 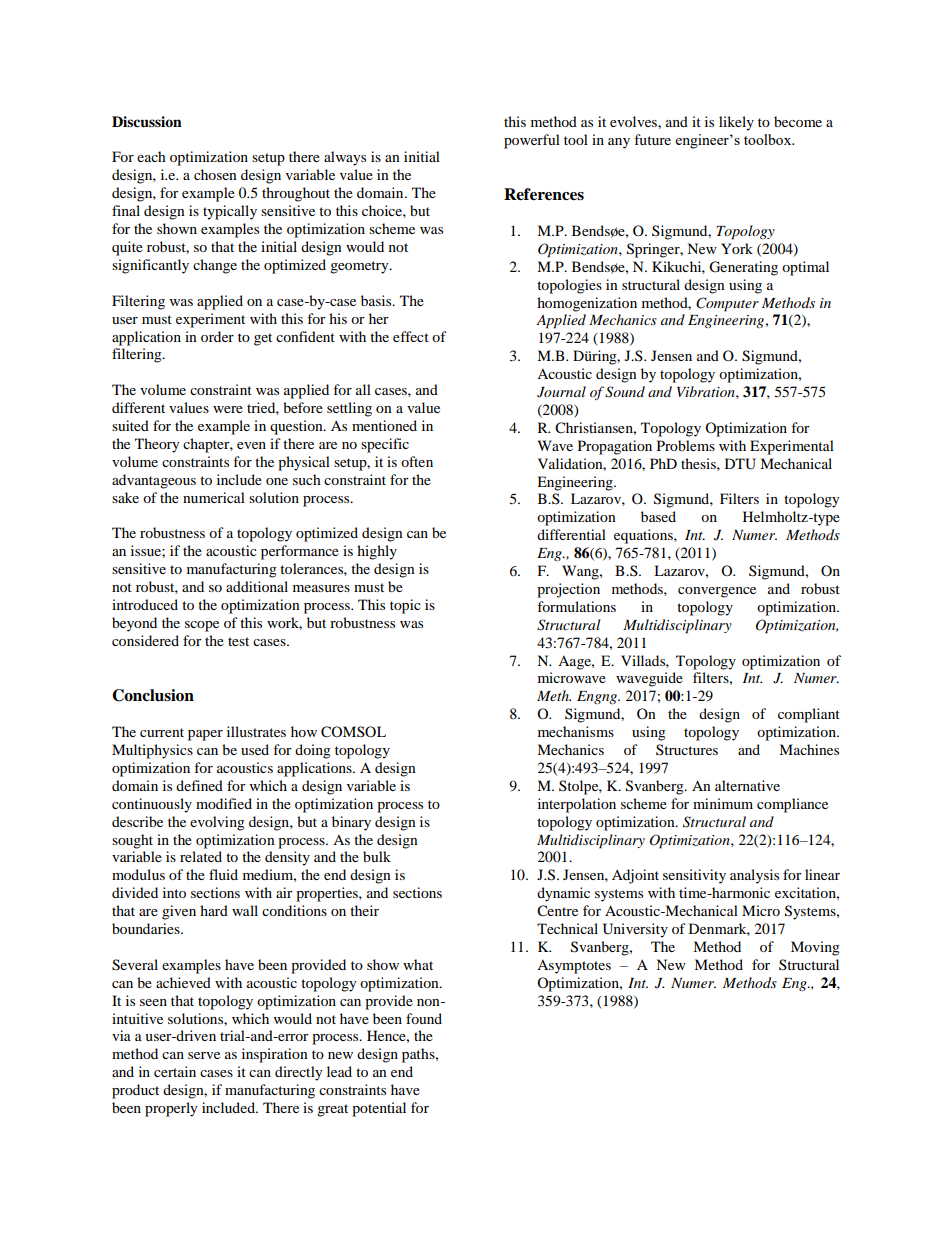 I want to click on convergence, so click(x=717, y=592).
